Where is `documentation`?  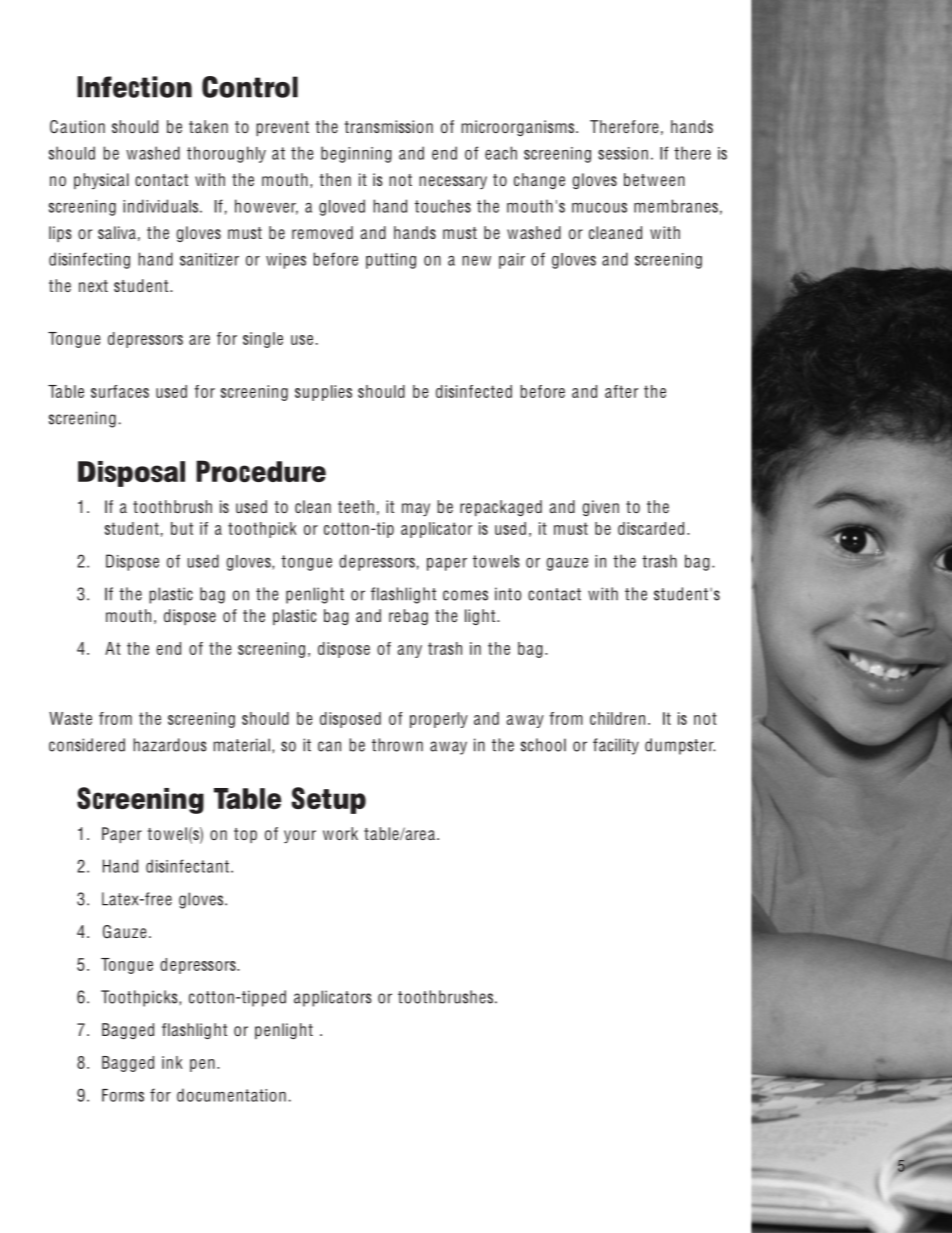
documentation is located at coordinates (231, 1095).
